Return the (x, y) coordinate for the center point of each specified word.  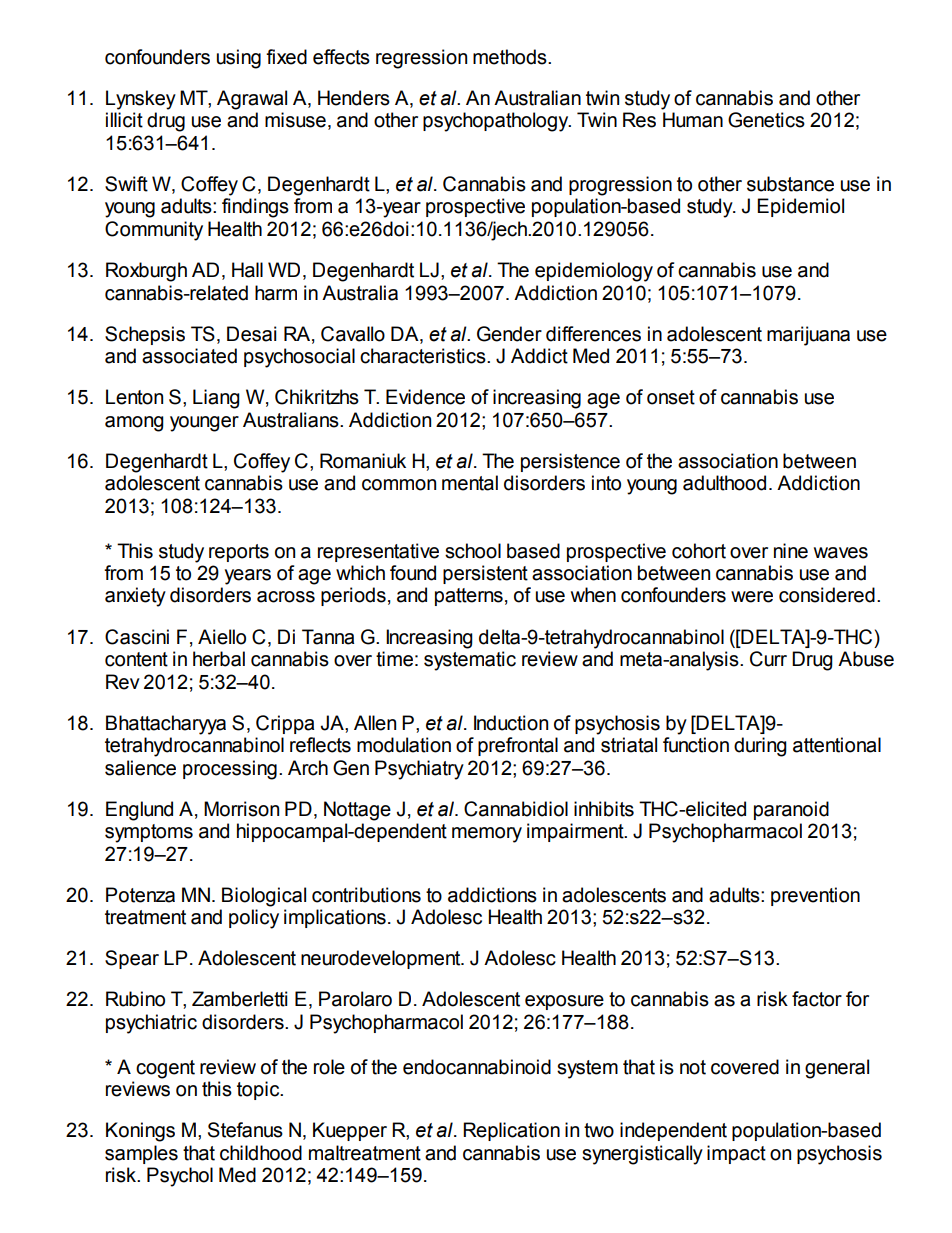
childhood (261, 1153)
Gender (509, 334)
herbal (219, 659)
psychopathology (497, 122)
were (752, 597)
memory (487, 835)
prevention (815, 896)
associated (189, 356)
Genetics (766, 120)
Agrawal (252, 100)
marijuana (808, 336)
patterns (469, 597)
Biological (264, 897)
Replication (511, 1131)
